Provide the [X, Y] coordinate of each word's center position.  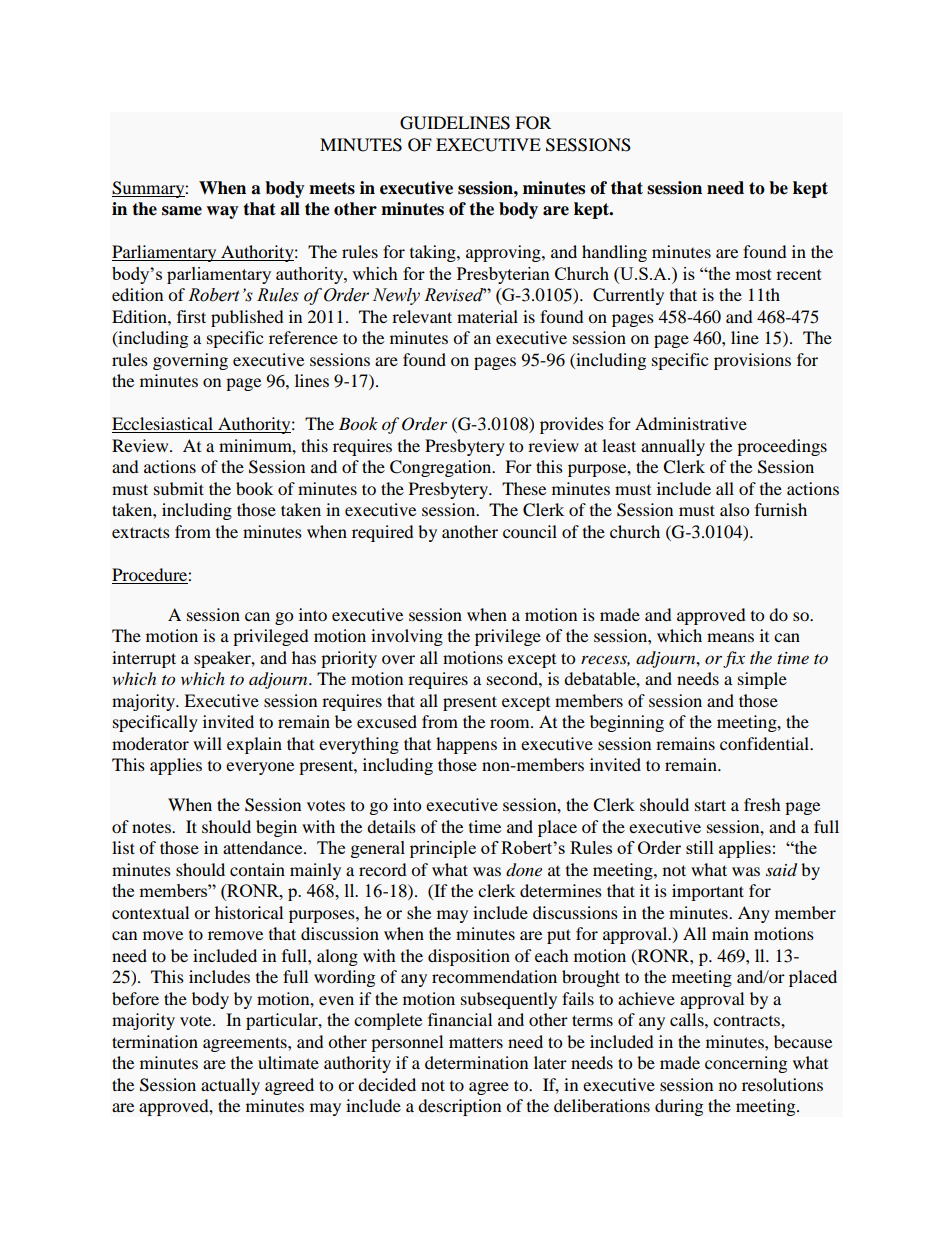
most [753, 274]
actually [230, 1086]
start [710, 805]
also [734, 509]
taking [434, 253]
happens [466, 745]
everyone [260, 768]
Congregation [442, 468]
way [222, 212]
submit [179, 488]
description [459, 1107]
